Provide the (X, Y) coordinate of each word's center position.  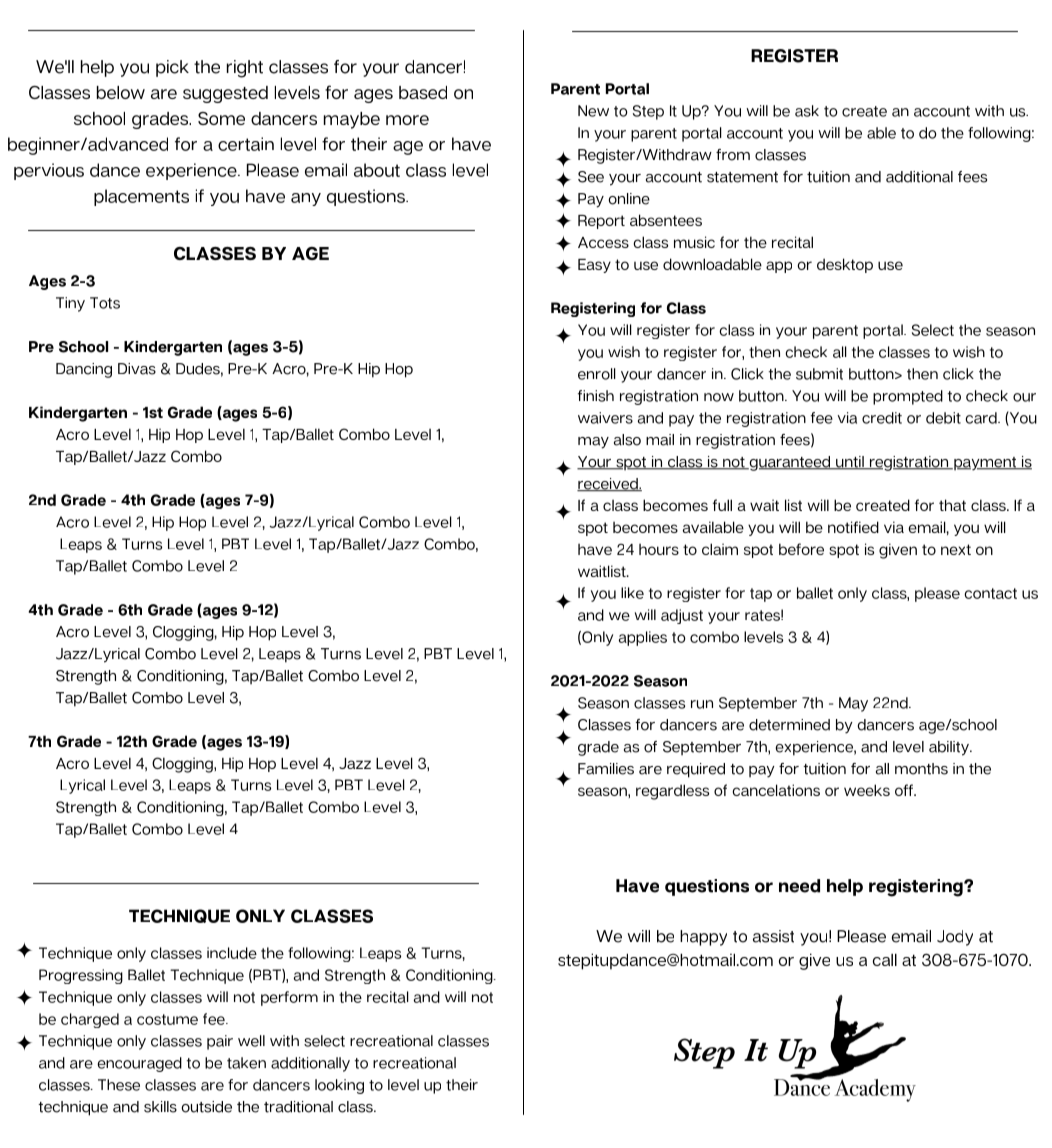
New (593, 111)
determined (789, 725)
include (232, 953)
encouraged (139, 1064)
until (850, 463)
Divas (137, 369)
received (608, 484)
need (799, 886)
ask (807, 111)
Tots (105, 303)
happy (703, 938)
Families (606, 769)
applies (643, 638)
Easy (594, 266)
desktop (845, 265)
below (121, 92)
